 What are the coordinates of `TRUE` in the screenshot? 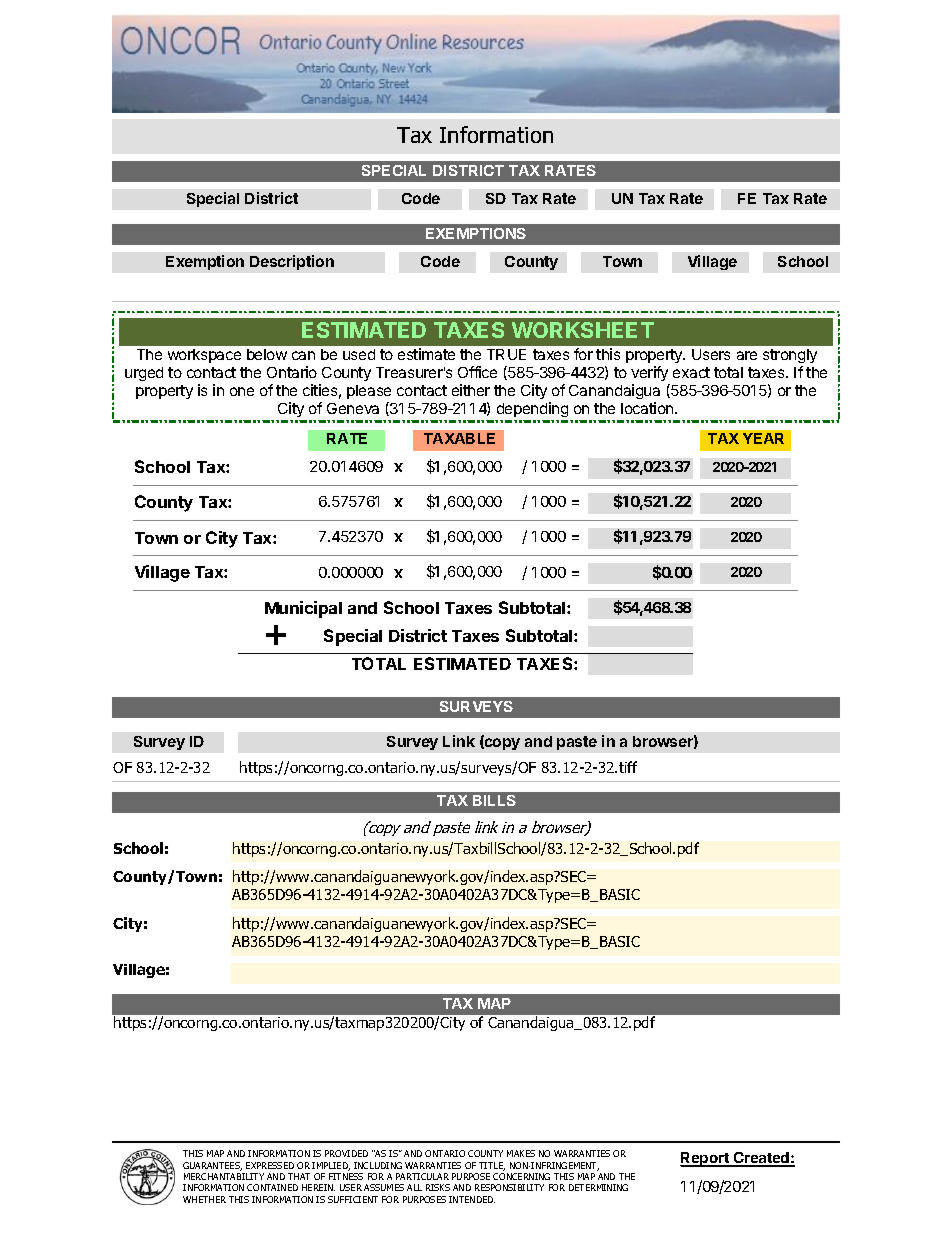 It's located at (506, 354).
